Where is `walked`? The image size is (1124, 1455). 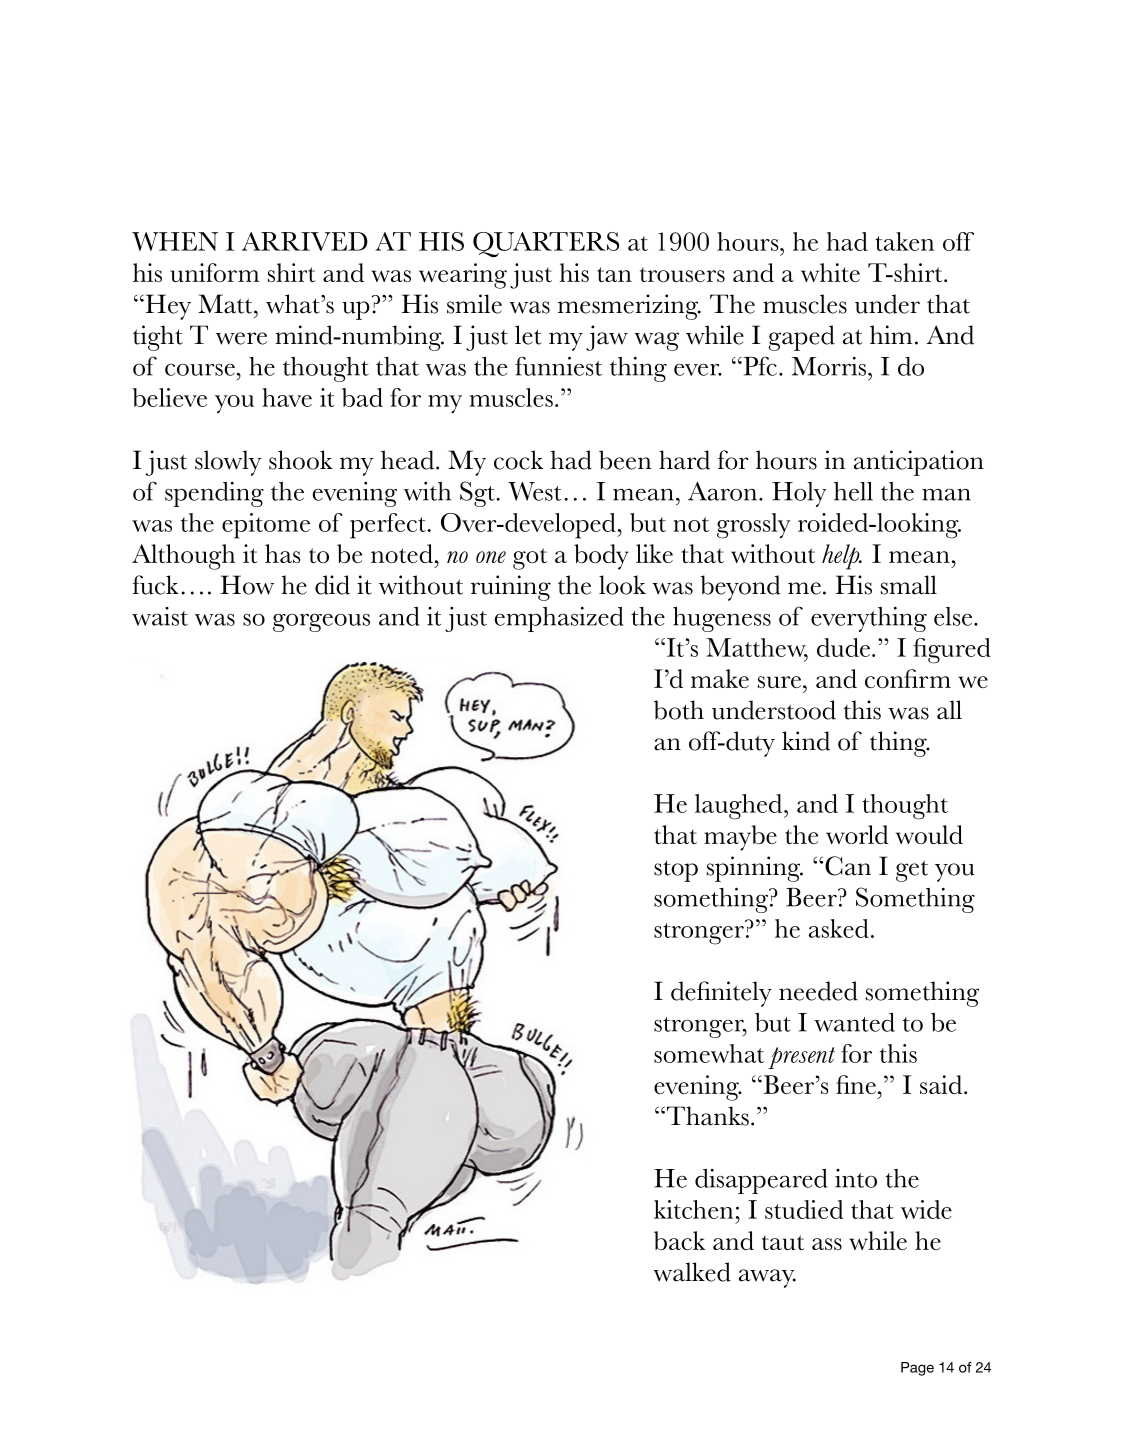 walked is located at coordinates (692, 1272).
